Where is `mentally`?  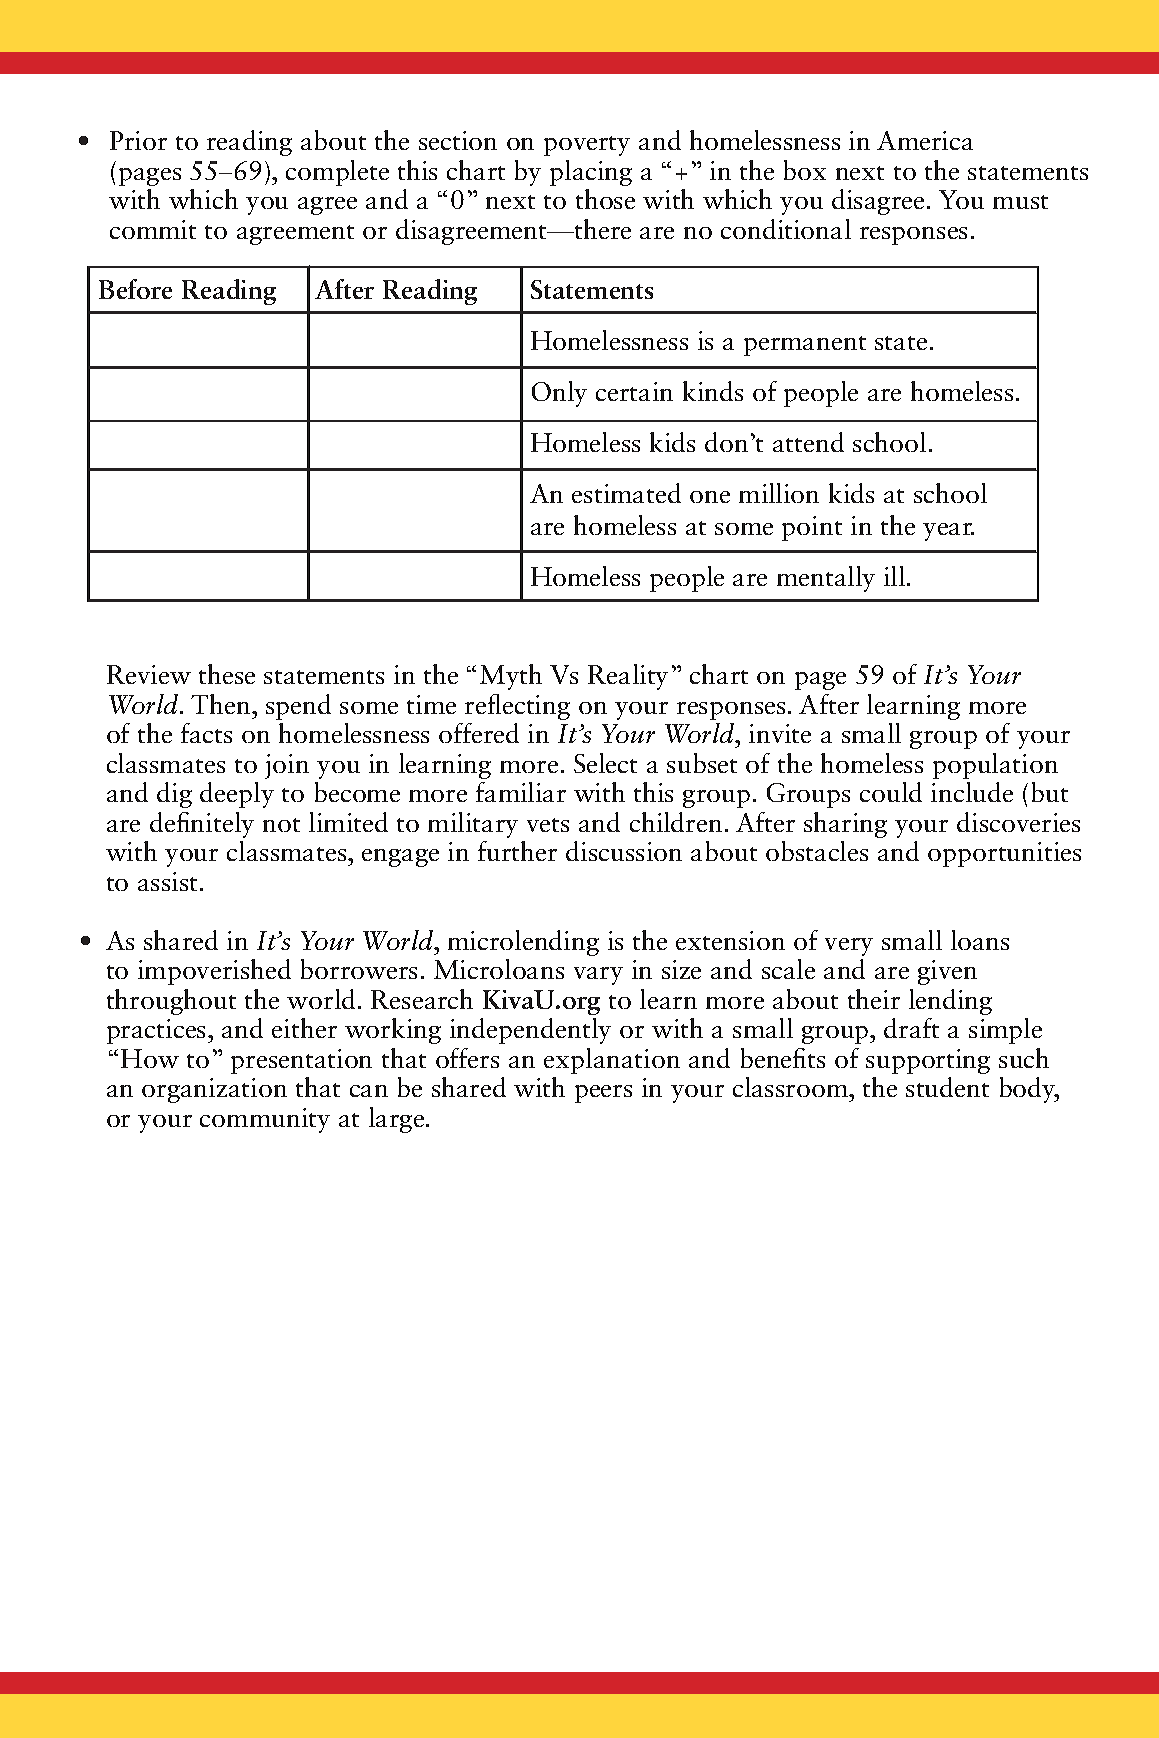
mentally is located at coordinates (826, 579).
